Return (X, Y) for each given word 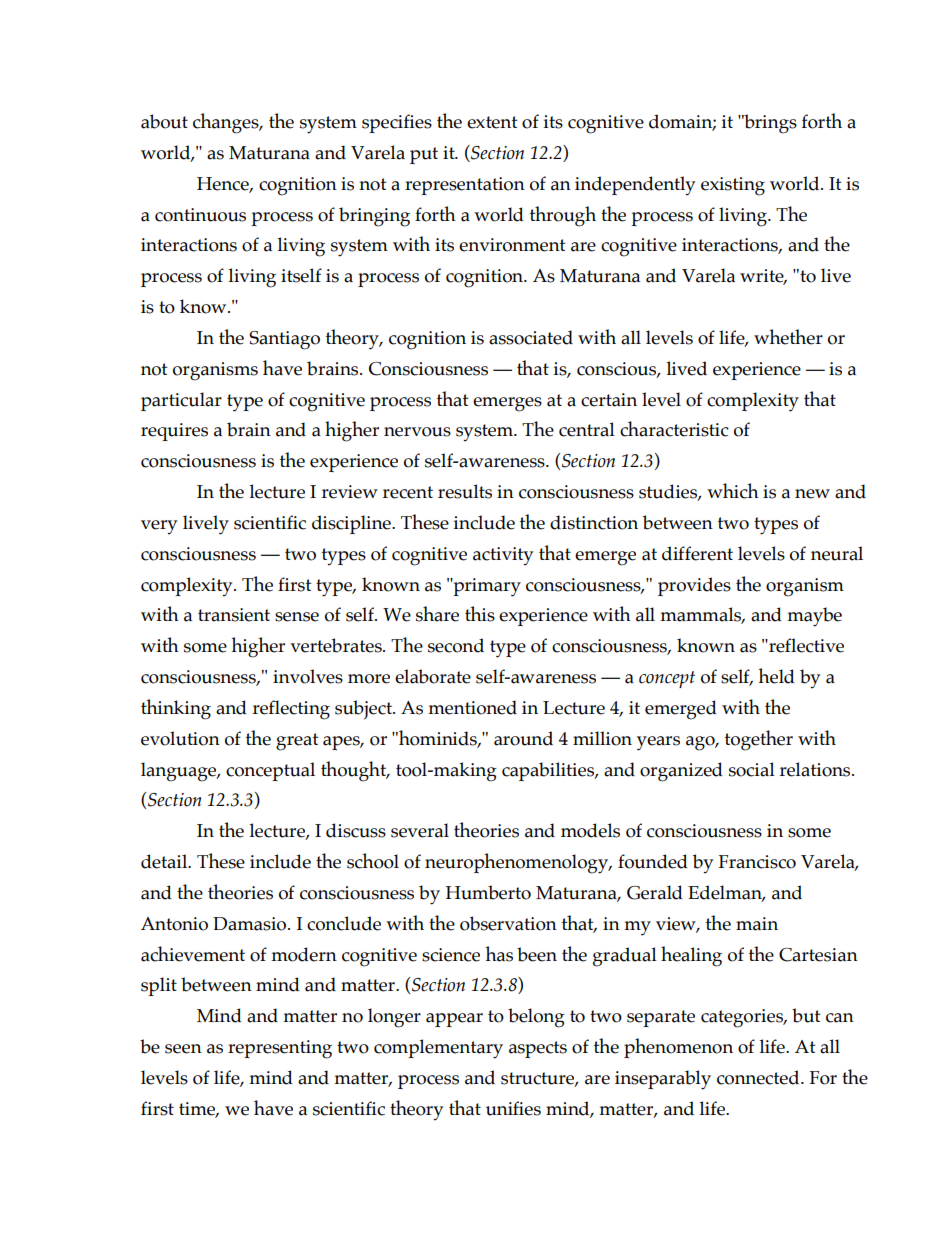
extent (492, 122)
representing (280, 1049)
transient (234, 615)
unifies (513, 1108)
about (164, 121)
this (480, 614)
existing (733, 186)
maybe (814, 617)
